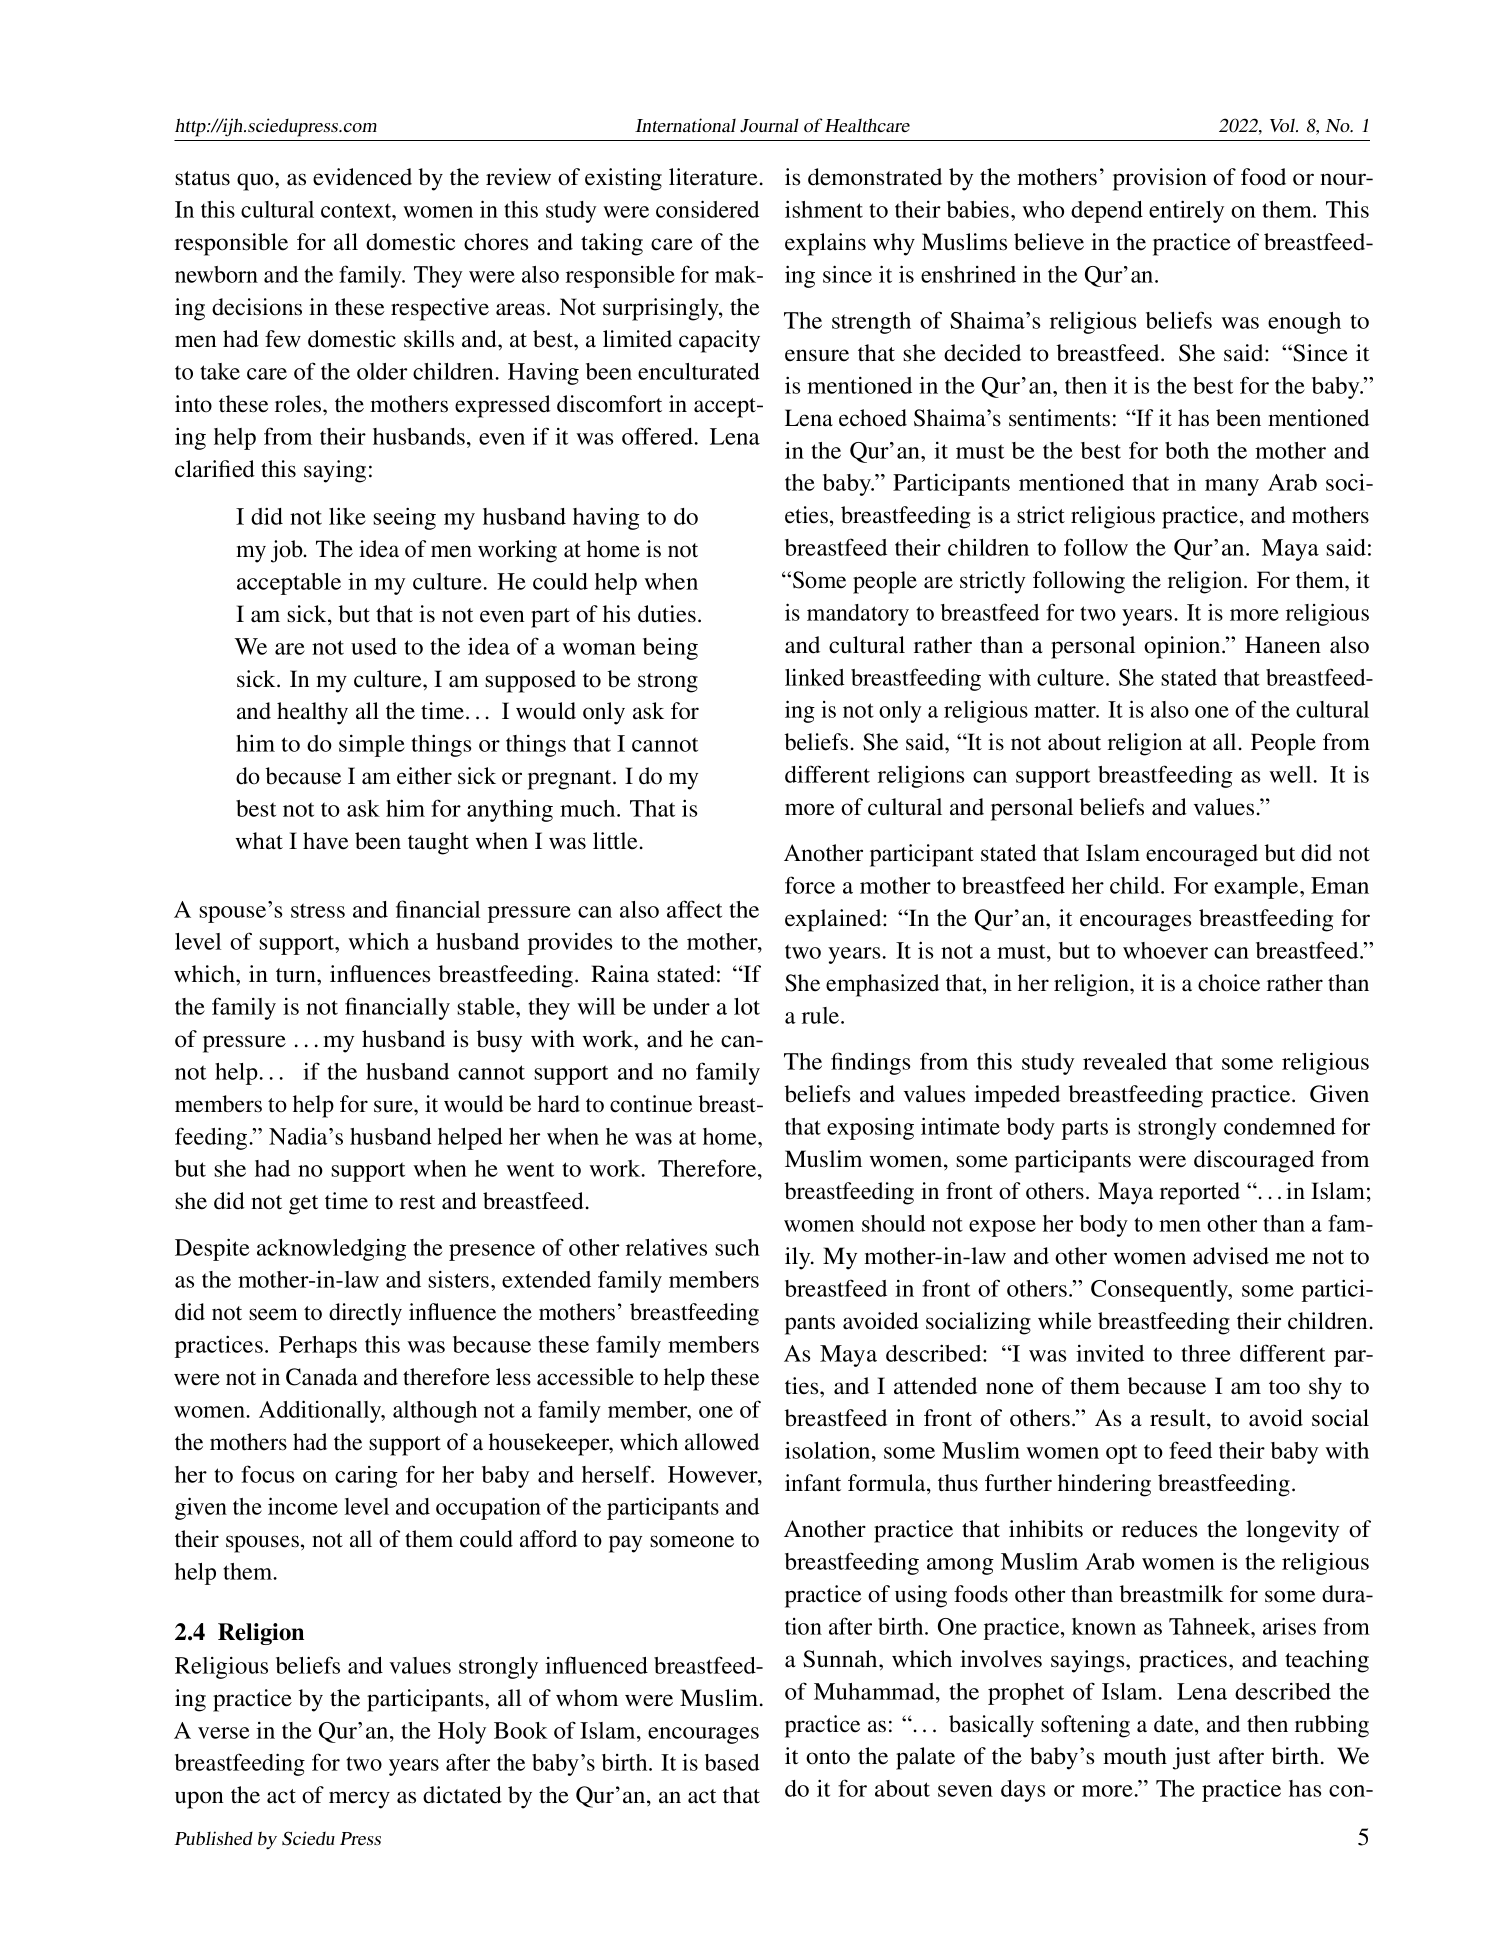 This document has height=1953, width=1509. Describe the element at coordinates (362, 177) in the document. I see `evidenced` at that location.
